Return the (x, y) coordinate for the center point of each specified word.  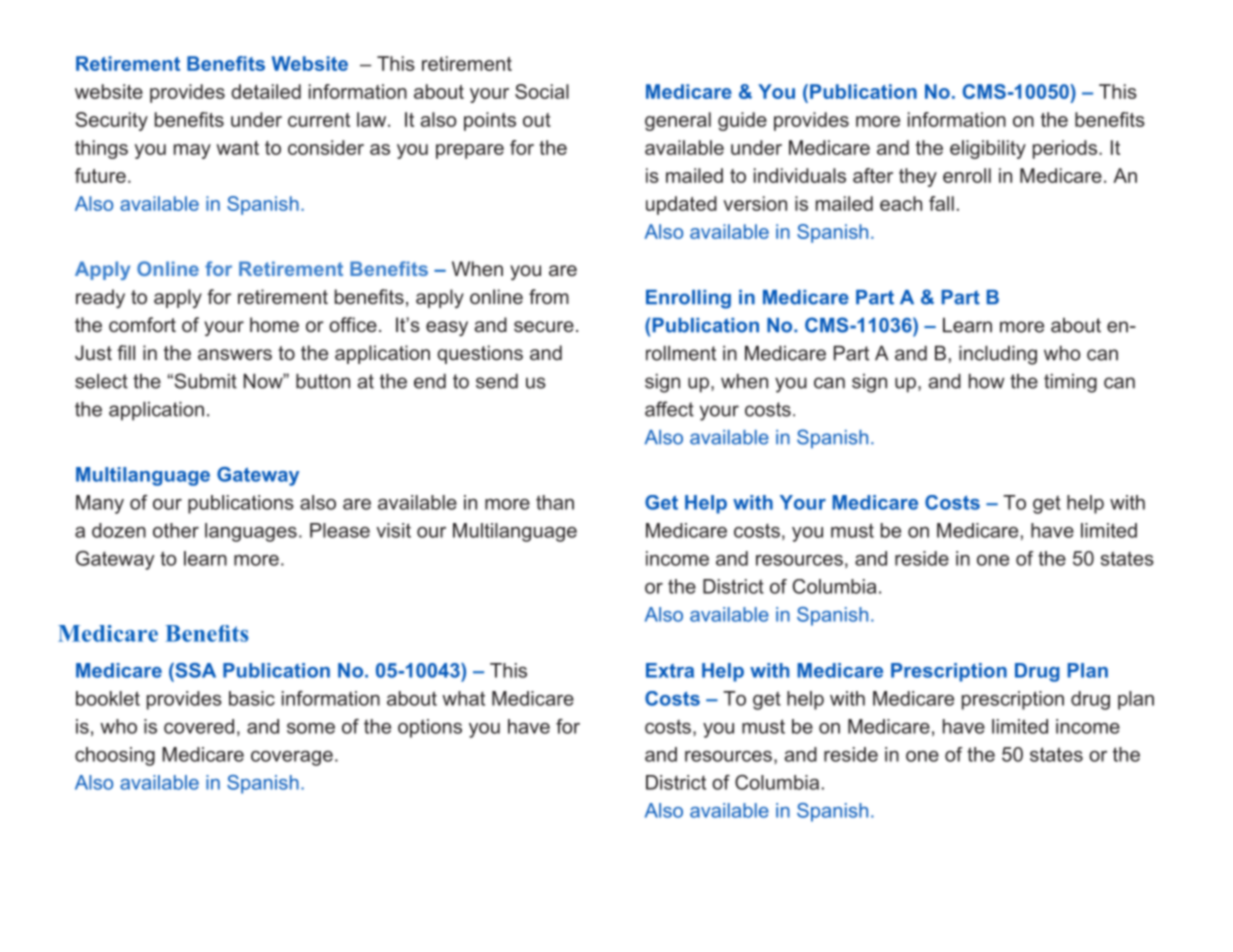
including (998, 355)
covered (199, 726)
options (430, 728)
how (987, 381)
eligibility (988, 149)
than (555, 502)
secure (544, 326)
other (176, 530)
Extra (670, 670)
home (274, 324)
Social (542, 91)
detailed (266, 91)
